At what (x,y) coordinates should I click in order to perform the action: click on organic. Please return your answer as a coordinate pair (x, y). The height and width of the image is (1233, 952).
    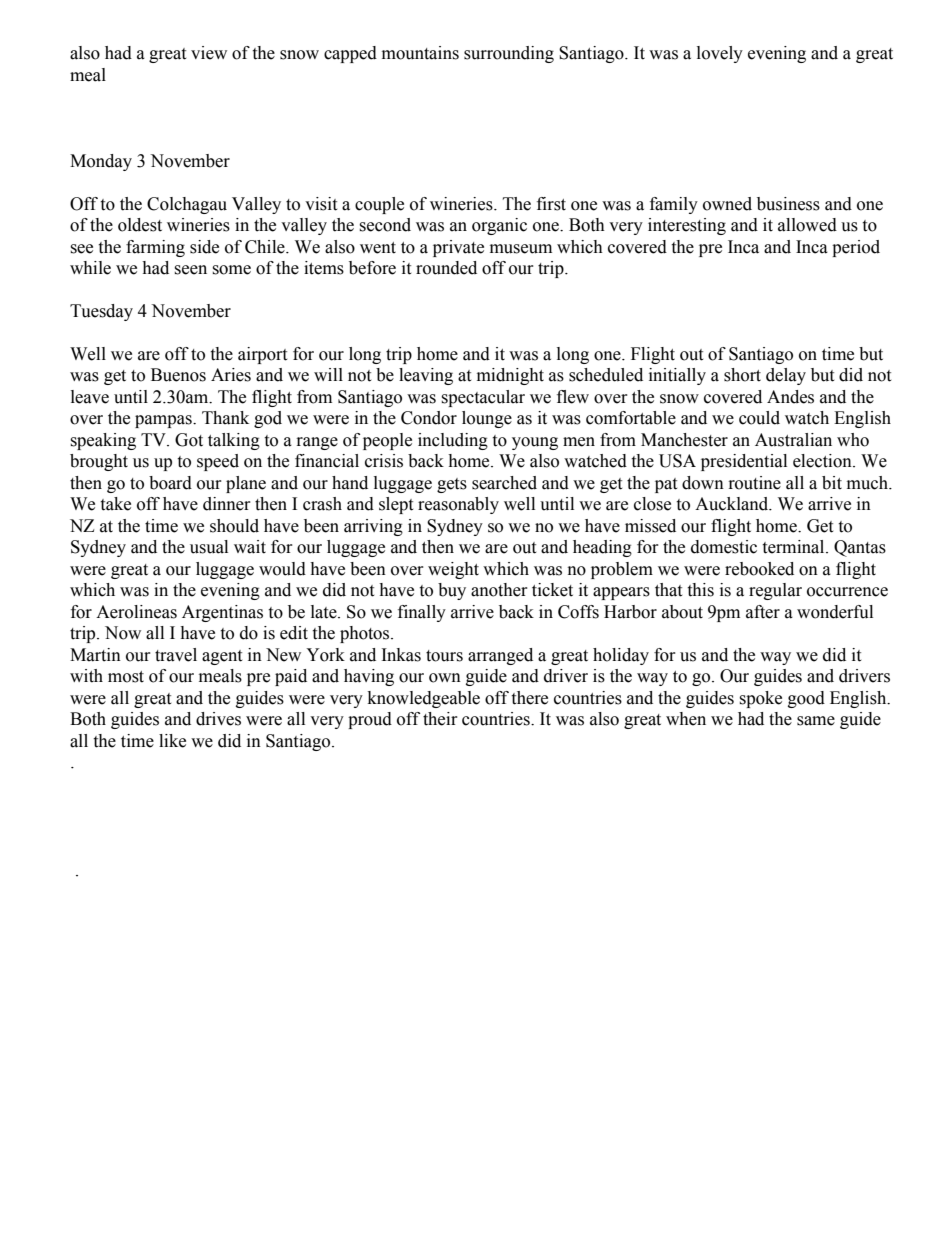
    Looking at the image, I should click on (499, 226).
